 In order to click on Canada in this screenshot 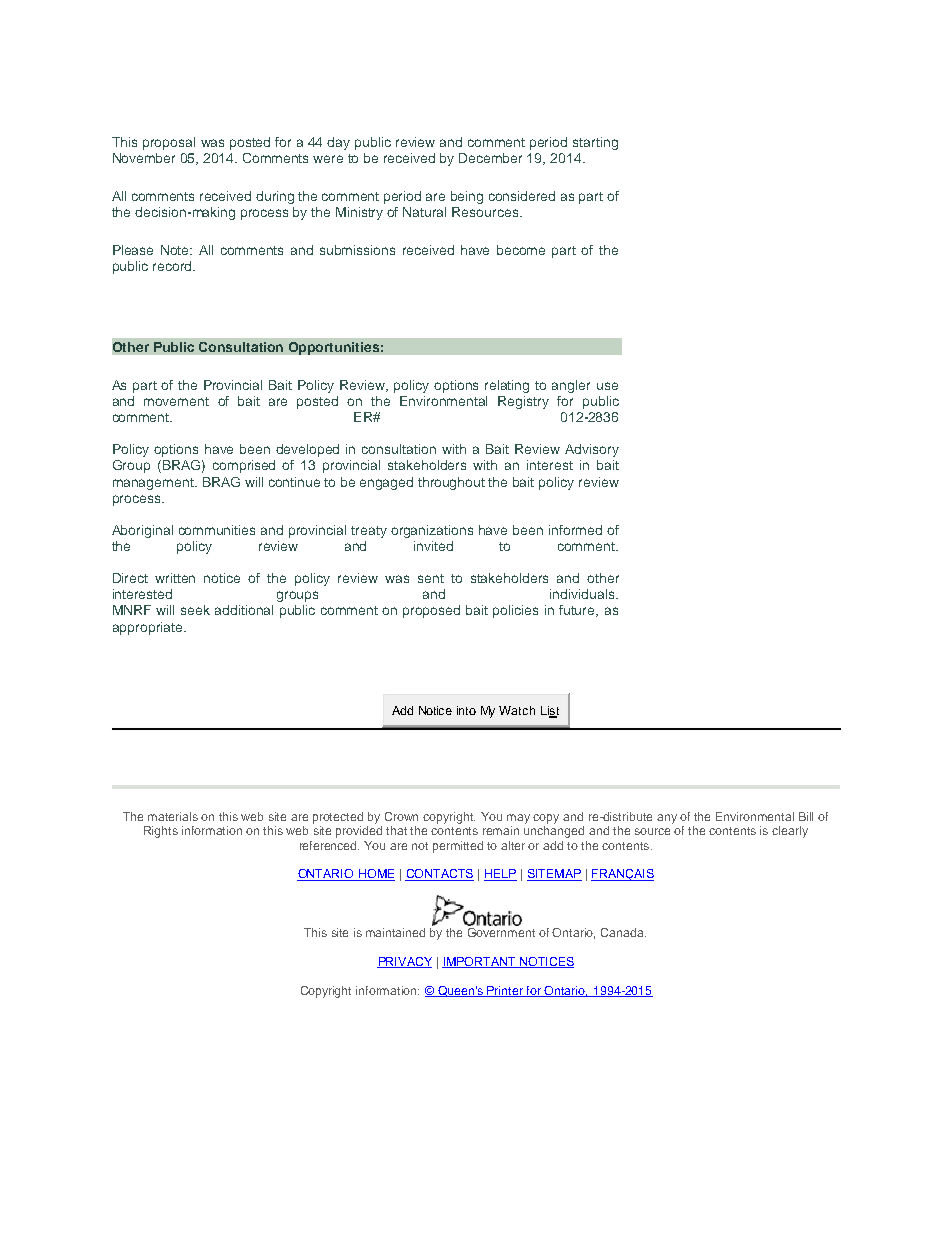, I will do `click(623, 932)`.
